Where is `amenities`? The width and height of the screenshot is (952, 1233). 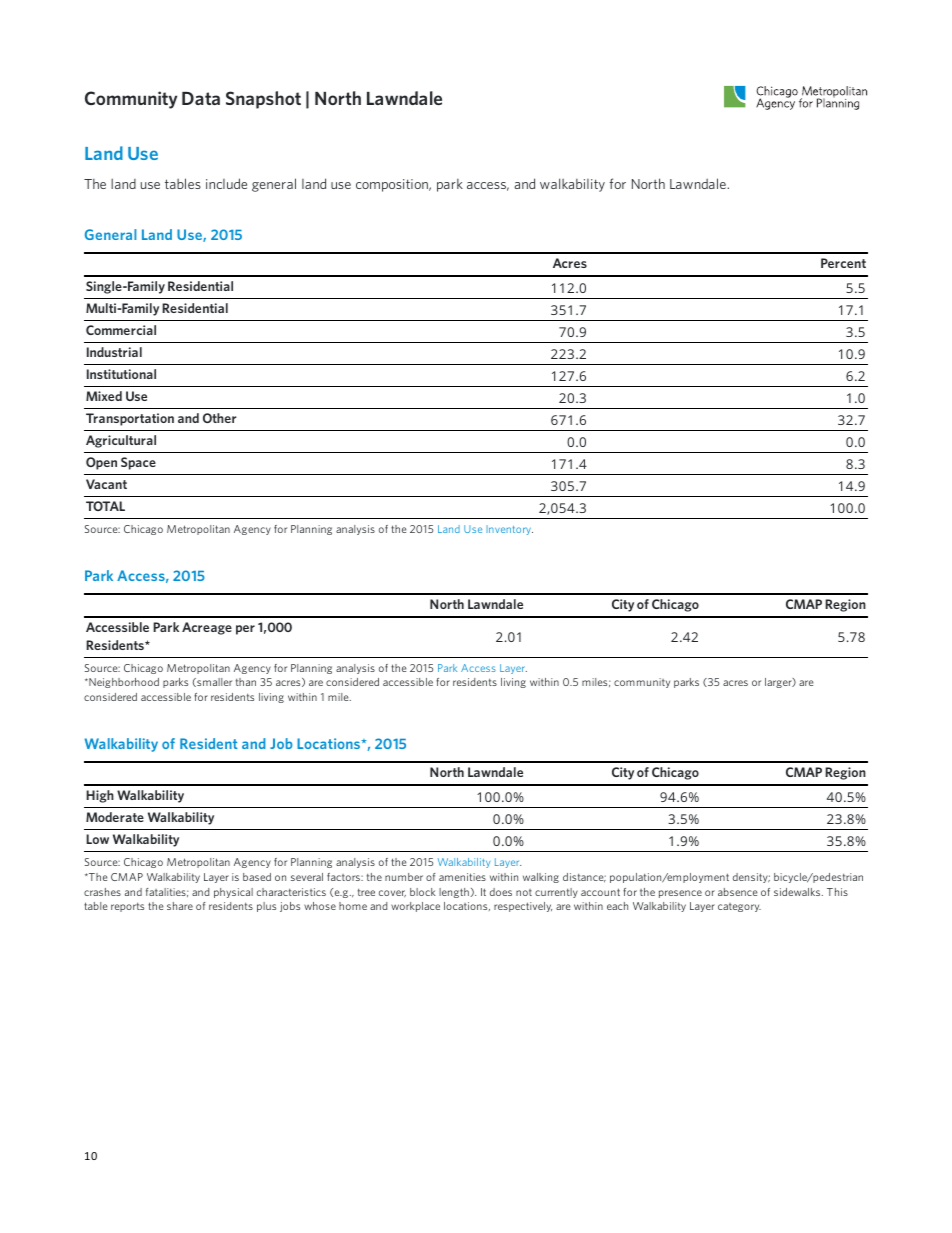
amenities is located at coordinates (462, 877).
